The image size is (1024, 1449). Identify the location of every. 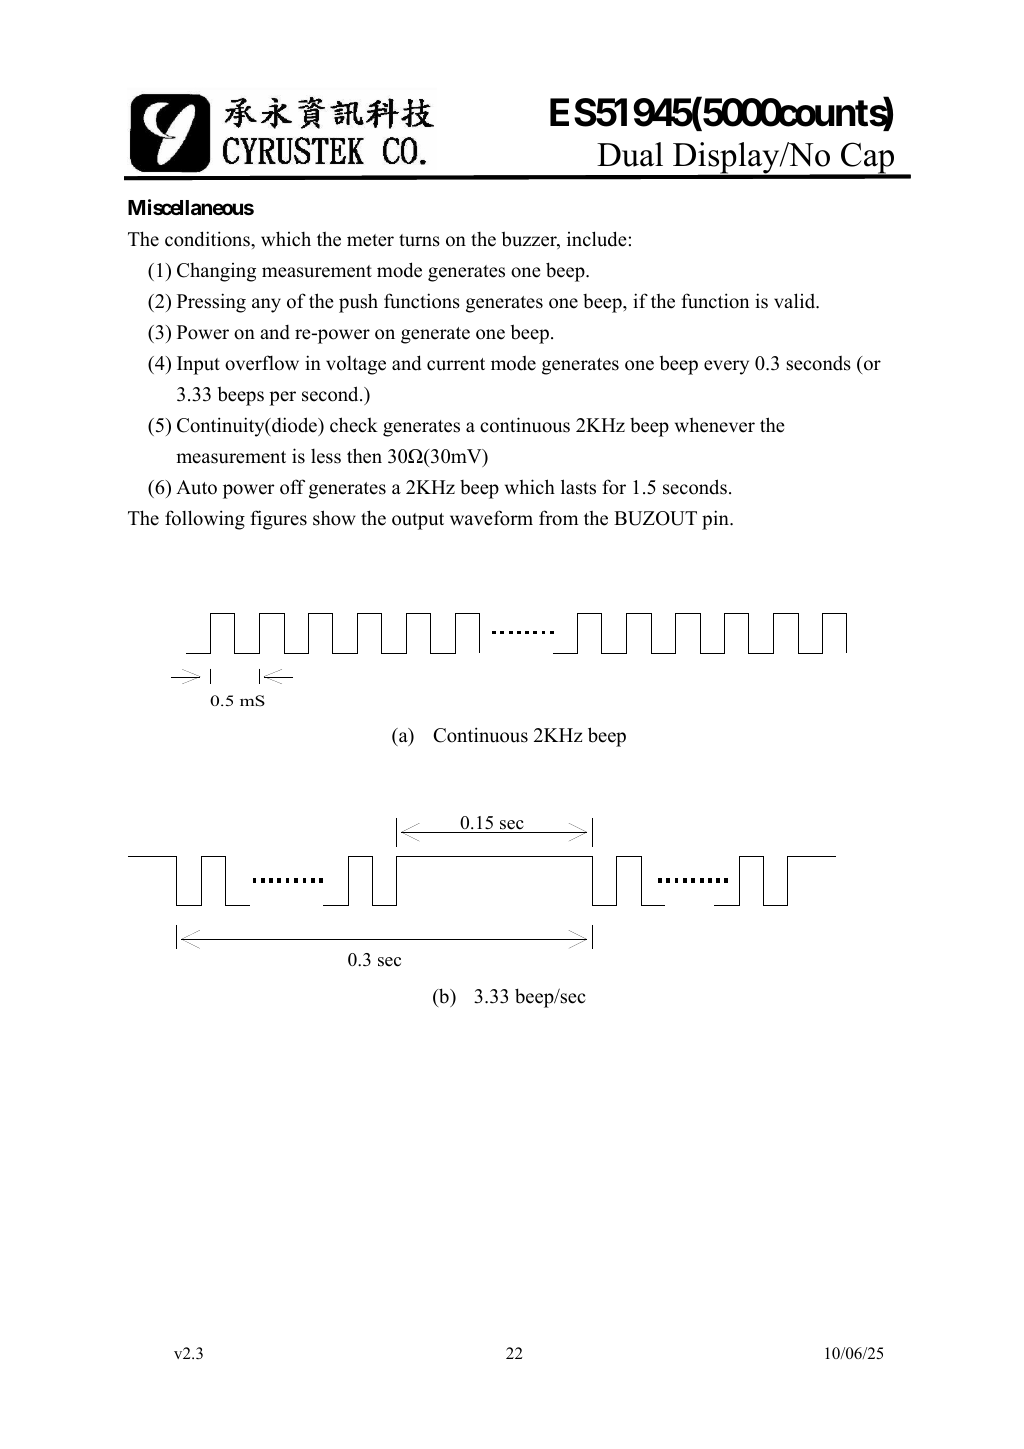
(726, 367).
